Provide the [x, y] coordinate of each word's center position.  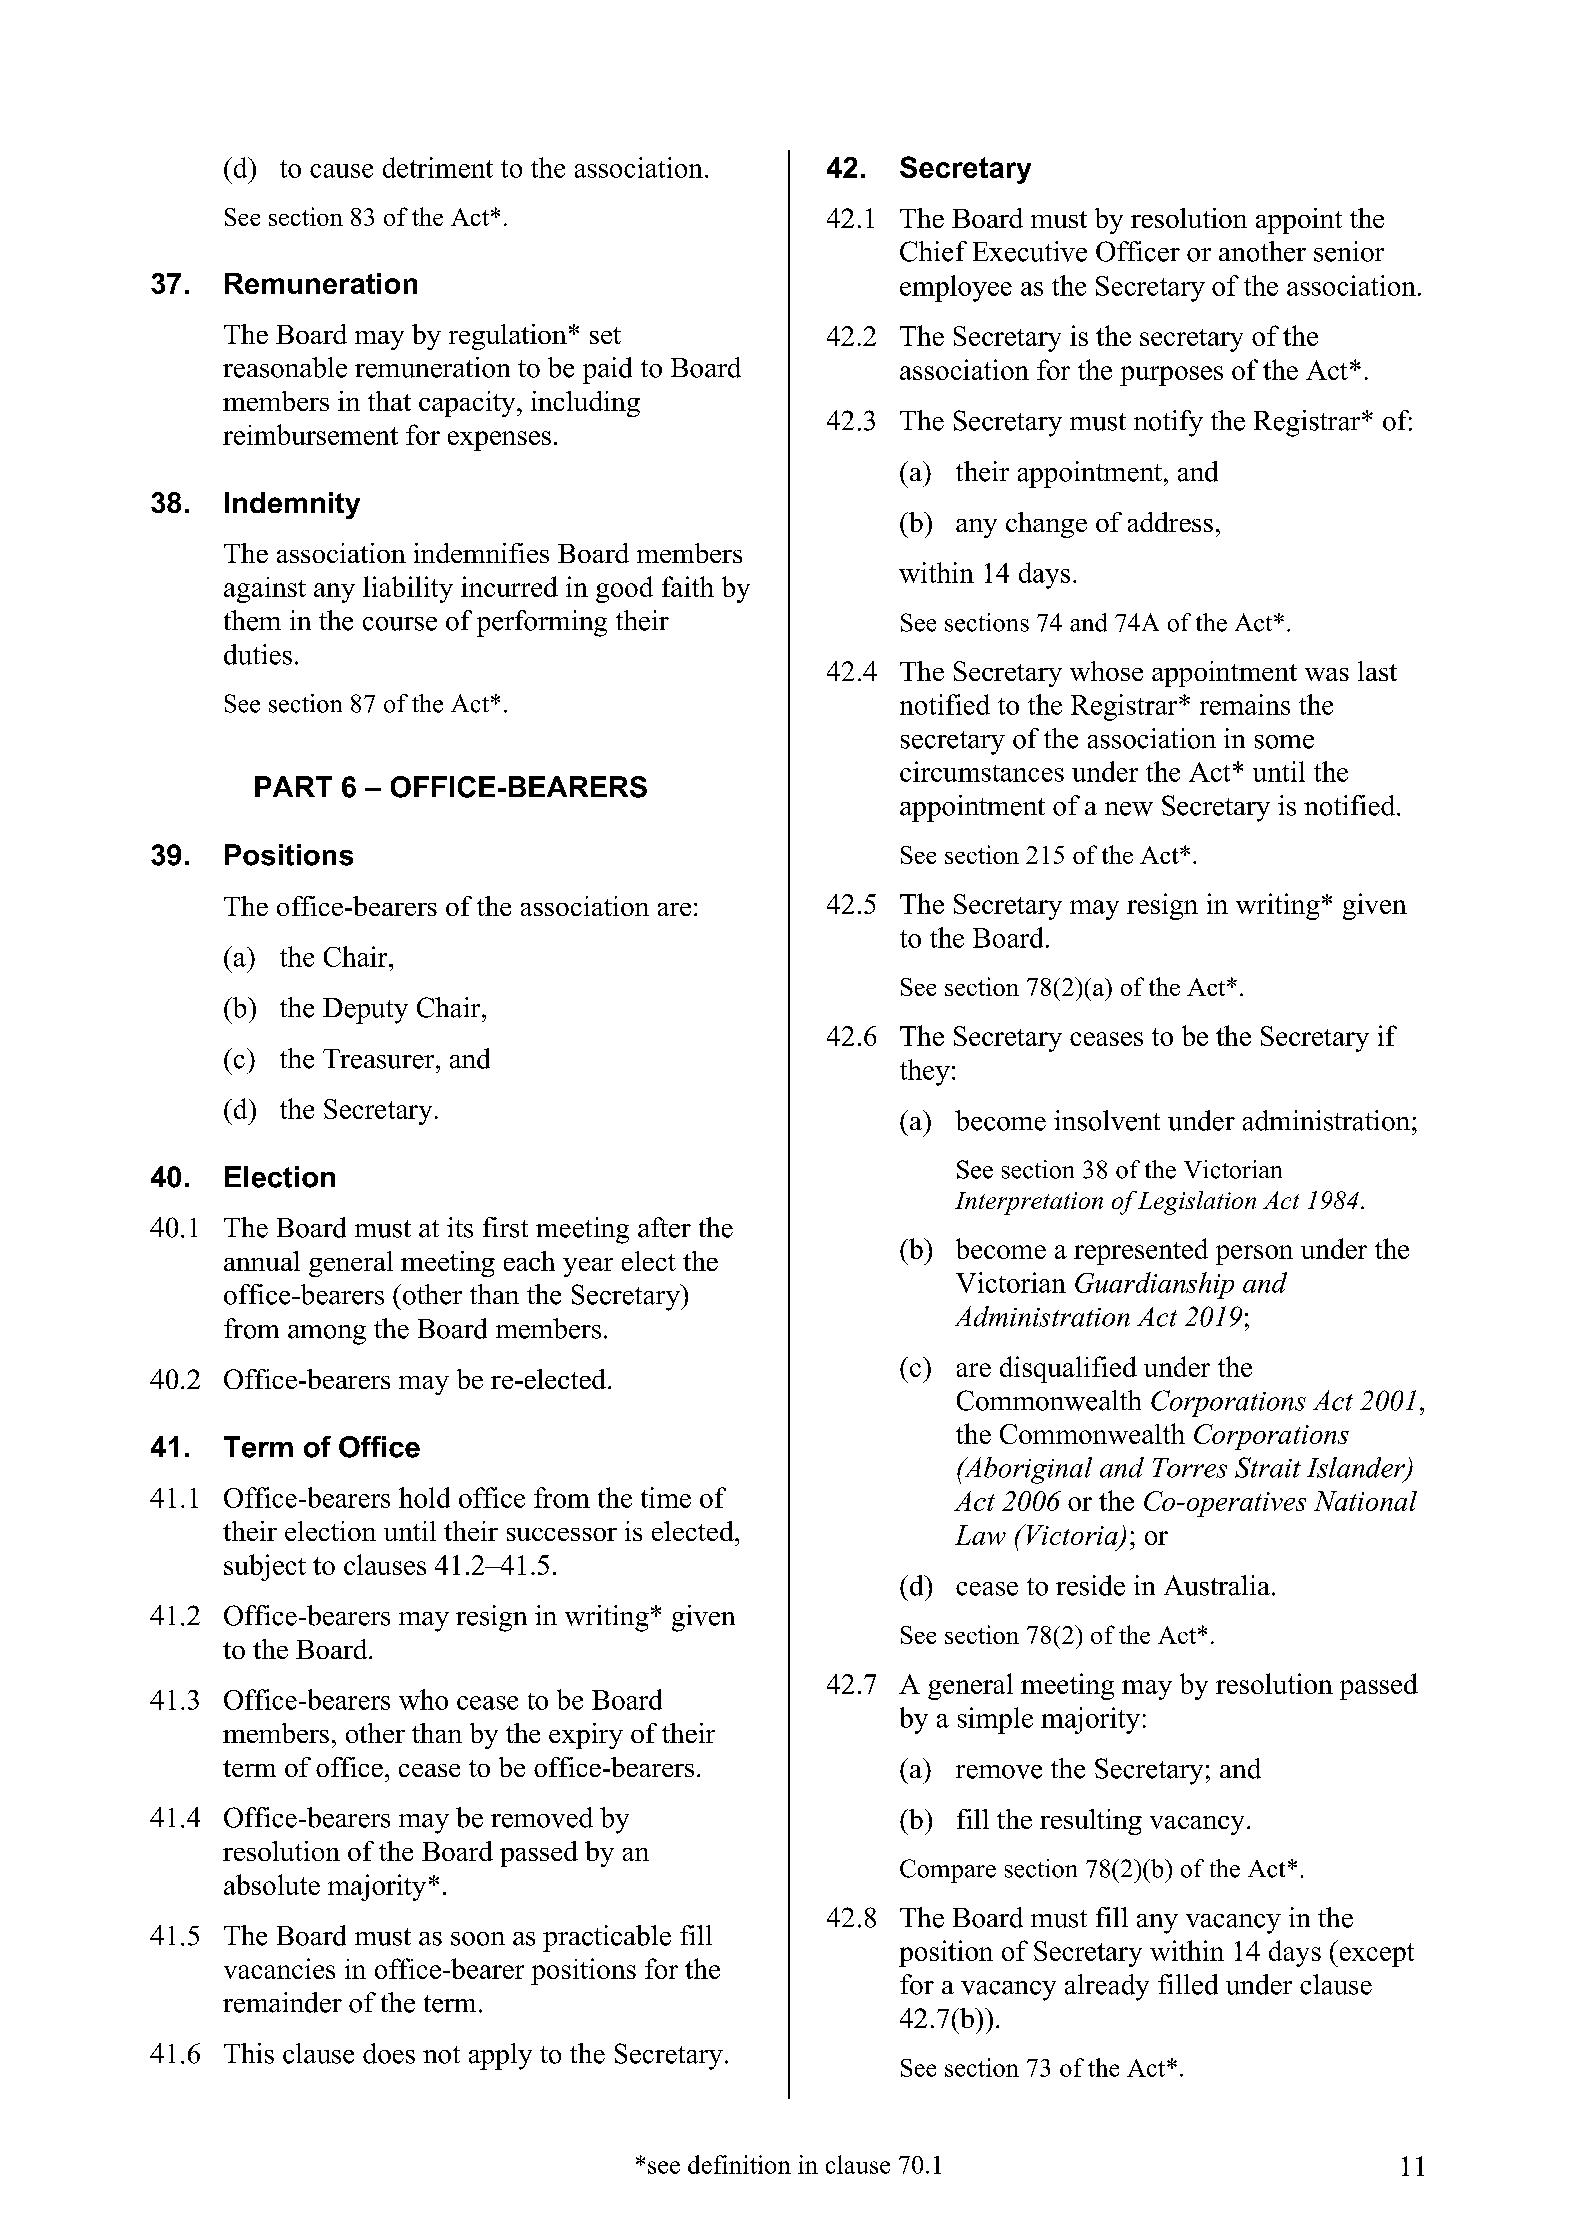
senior [1349, 251]
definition [739, 2164]
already [1107, 1987]
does [389, 2053]
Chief [933, 251]
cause [341, 171]
